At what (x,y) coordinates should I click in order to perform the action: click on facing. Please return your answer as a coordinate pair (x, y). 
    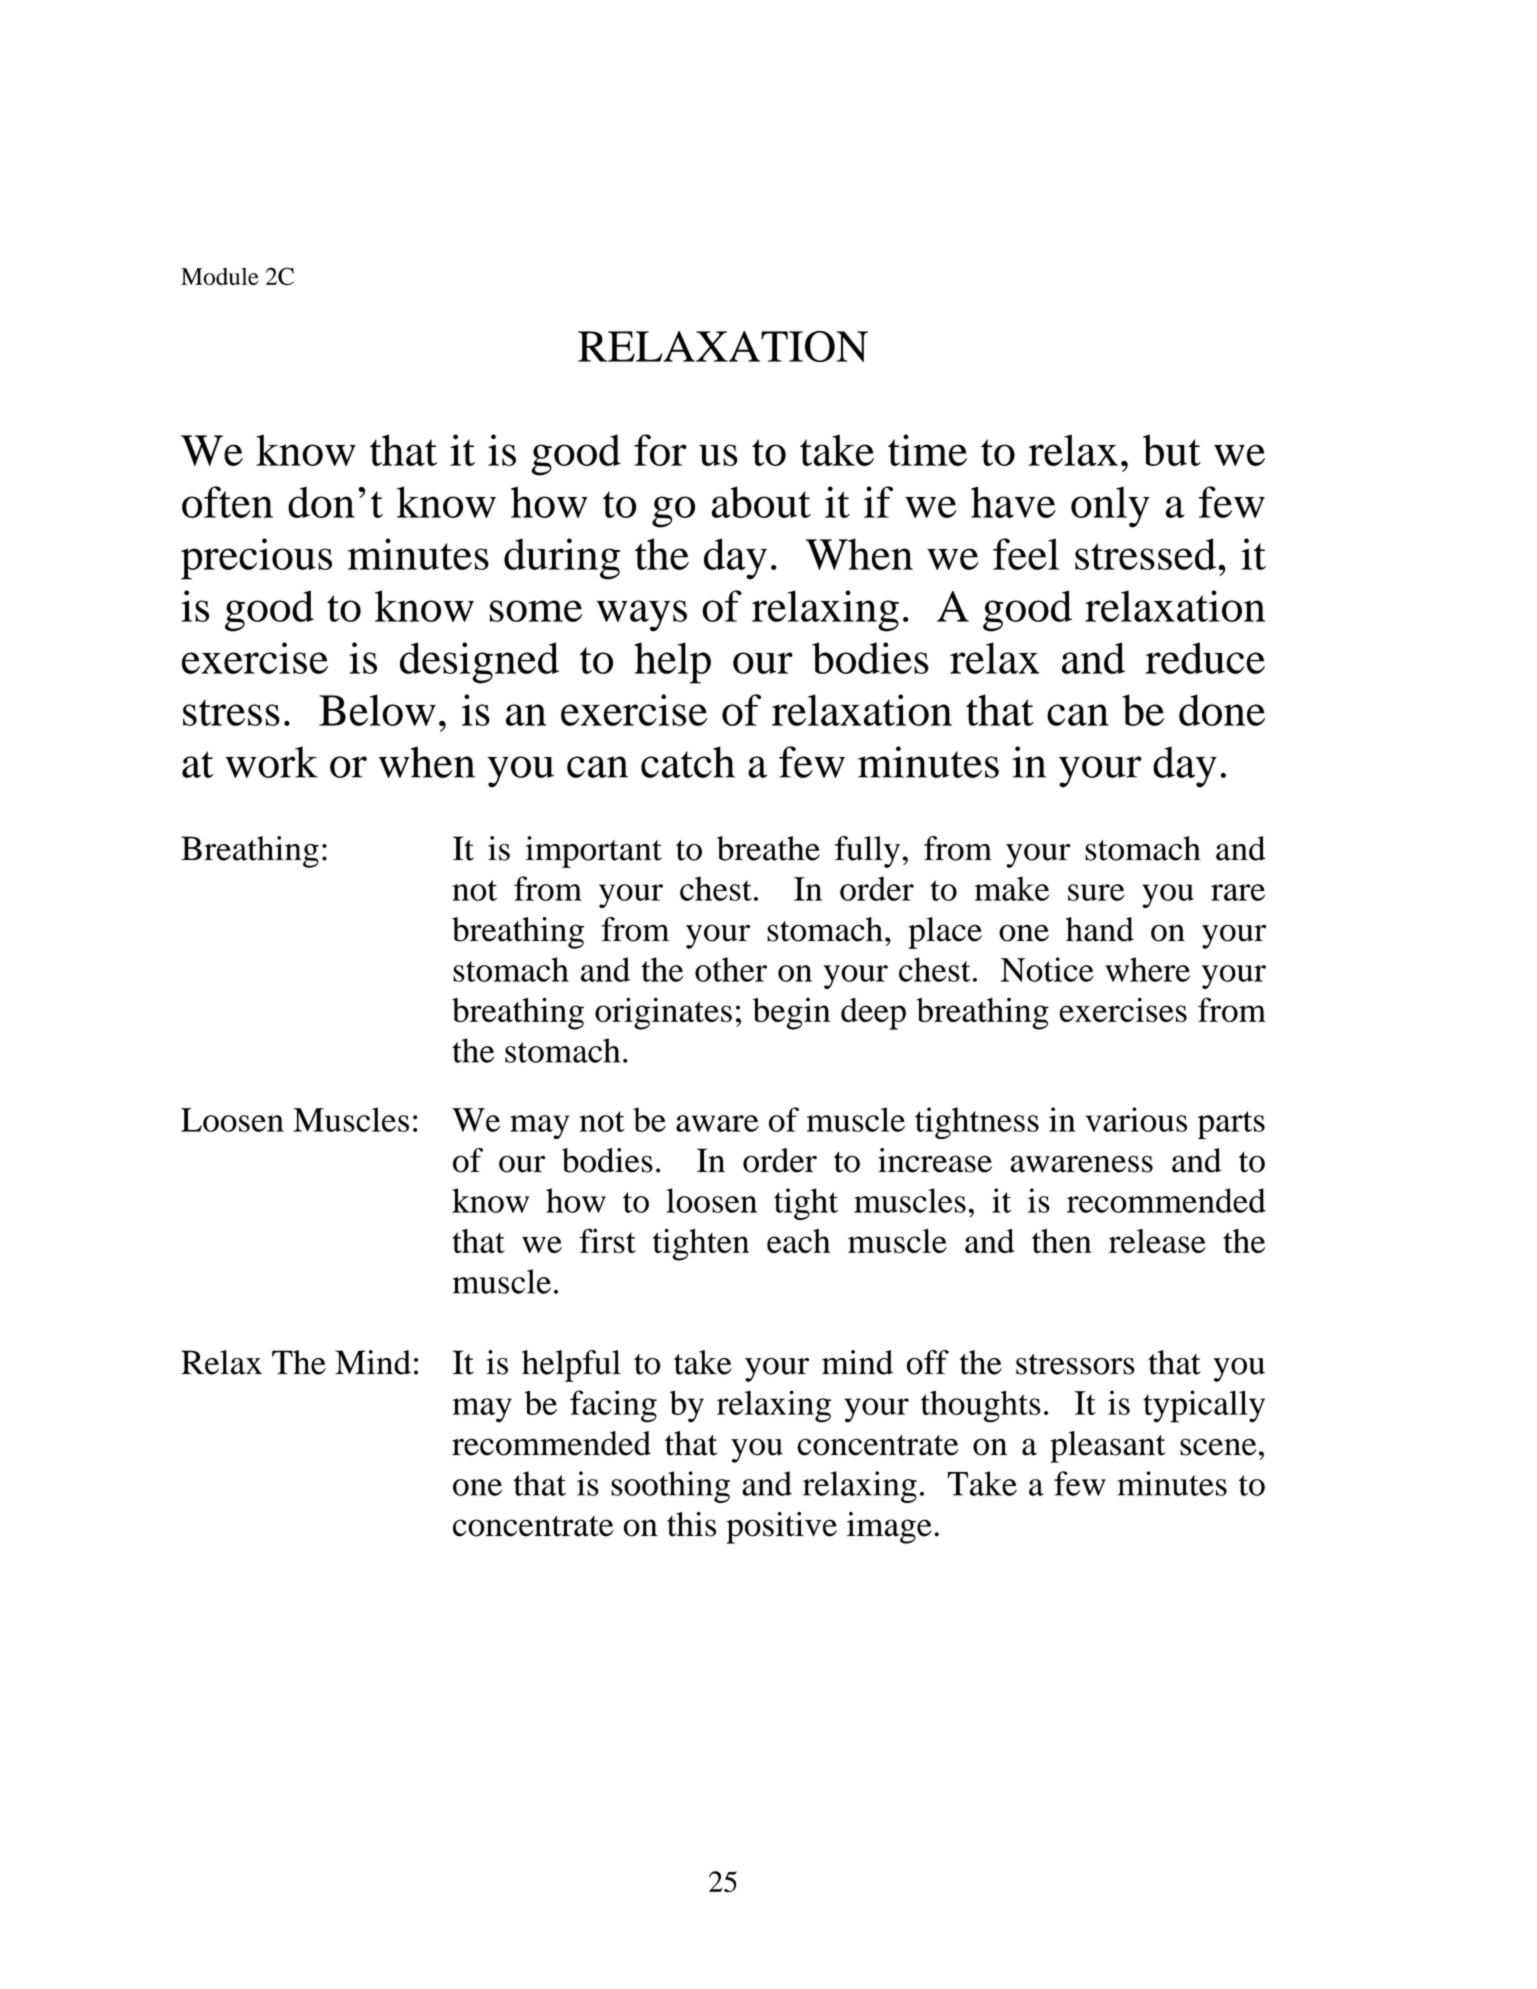
    Looking at the image, I should click on (613, 1406).
